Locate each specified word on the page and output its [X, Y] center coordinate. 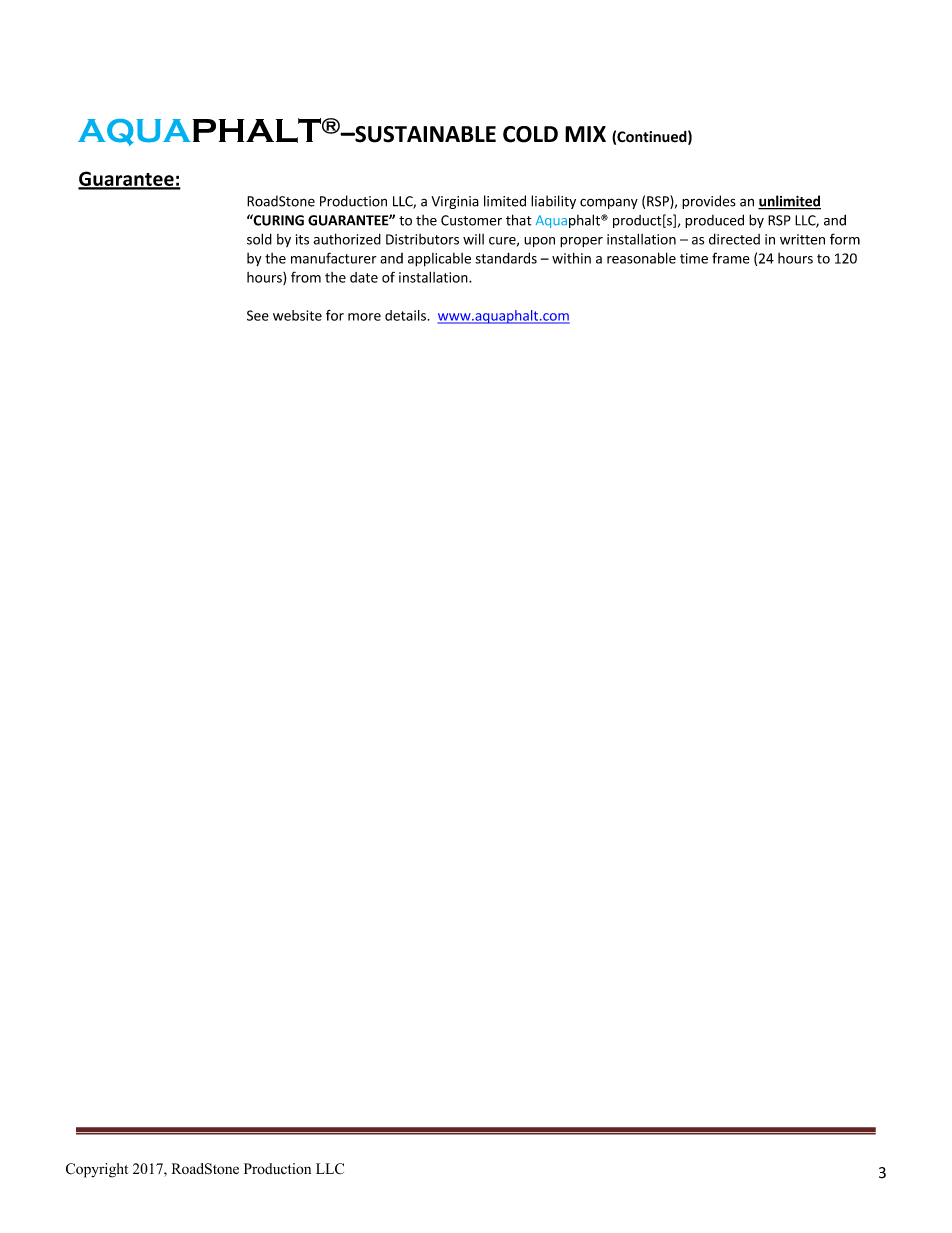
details [406, 315]
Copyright [97, 1170]
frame [731, 258]
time [694, 258]
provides [709, 202]
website [297, 315]
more [364, 317]
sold [259, 239]
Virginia [455, 202]
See [258, 315]
